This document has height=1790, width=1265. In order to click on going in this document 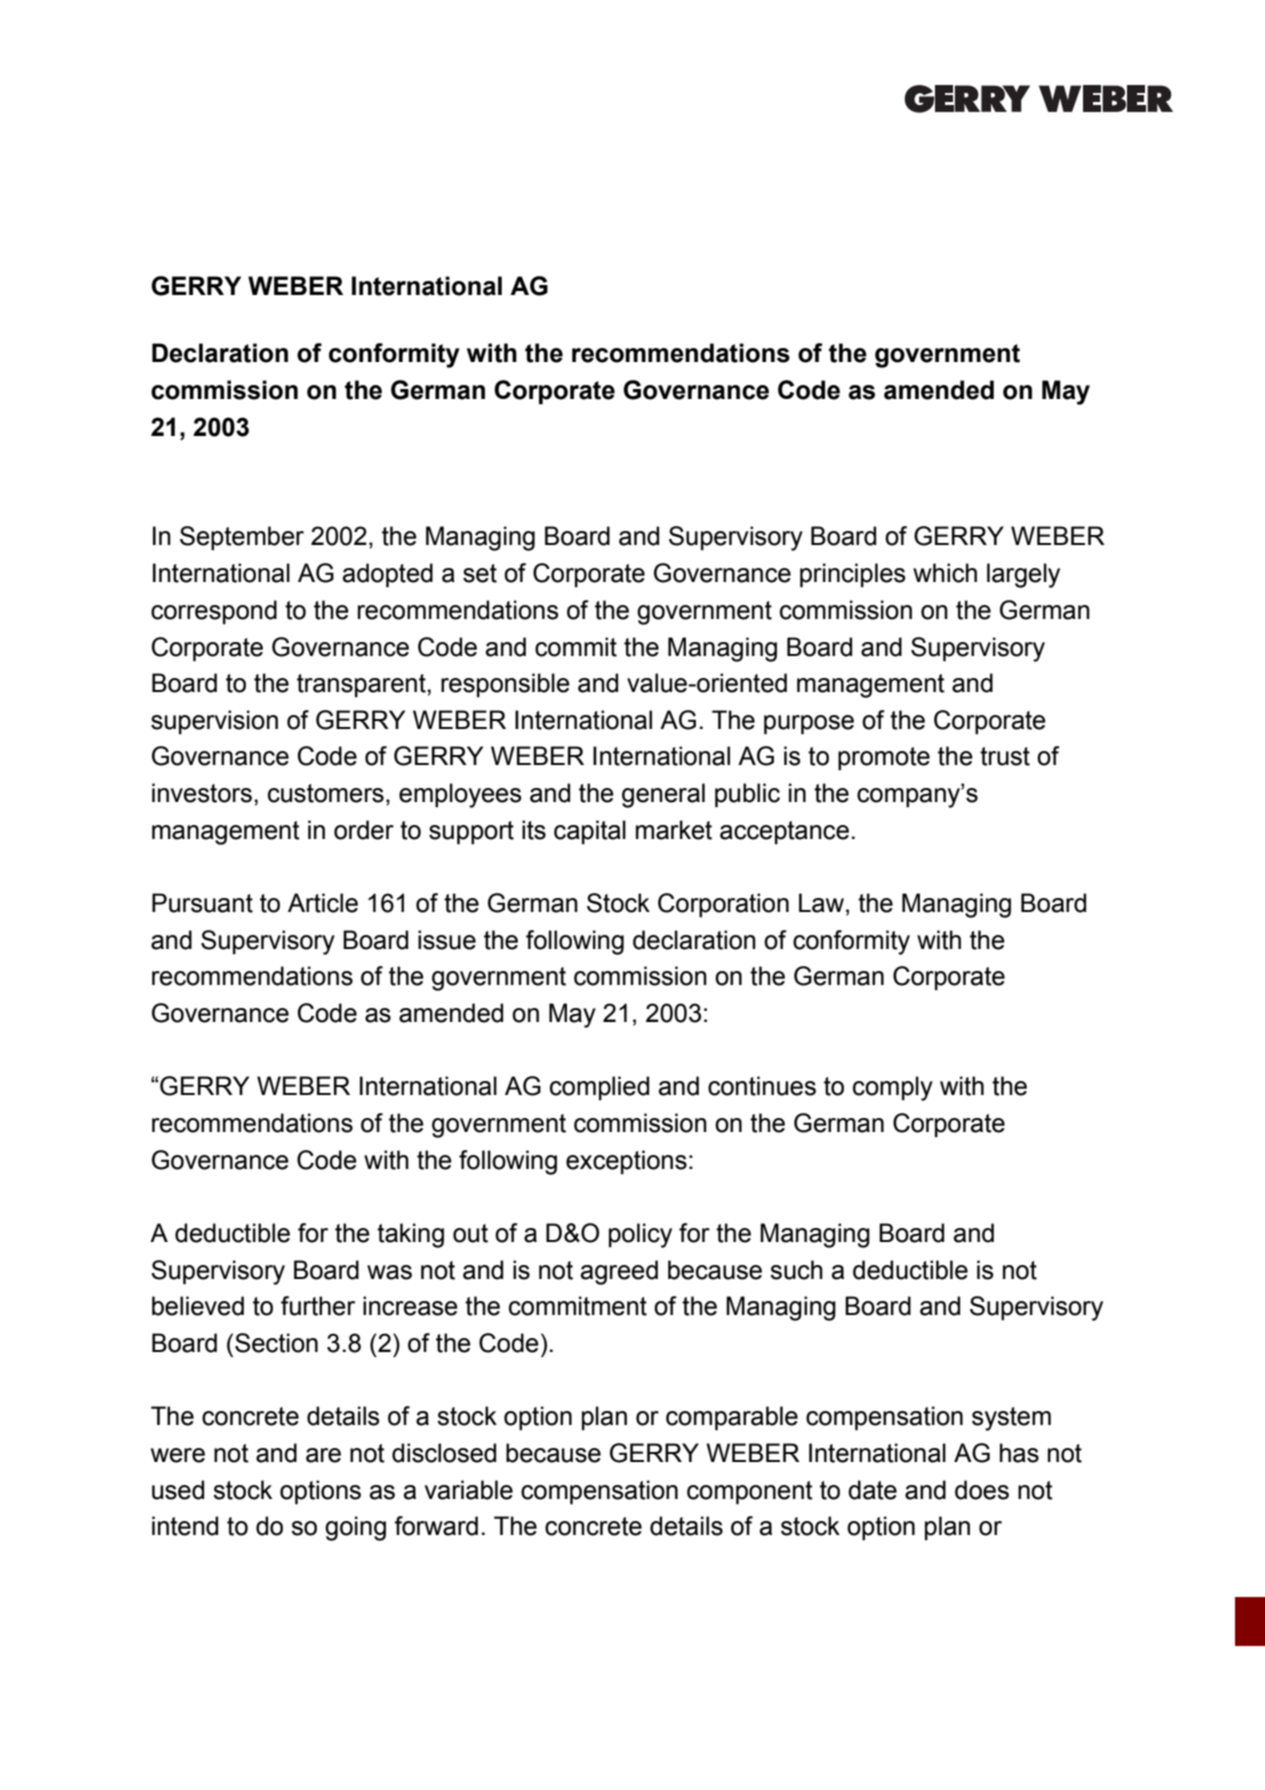, I will do `click(355, 1528)`.
